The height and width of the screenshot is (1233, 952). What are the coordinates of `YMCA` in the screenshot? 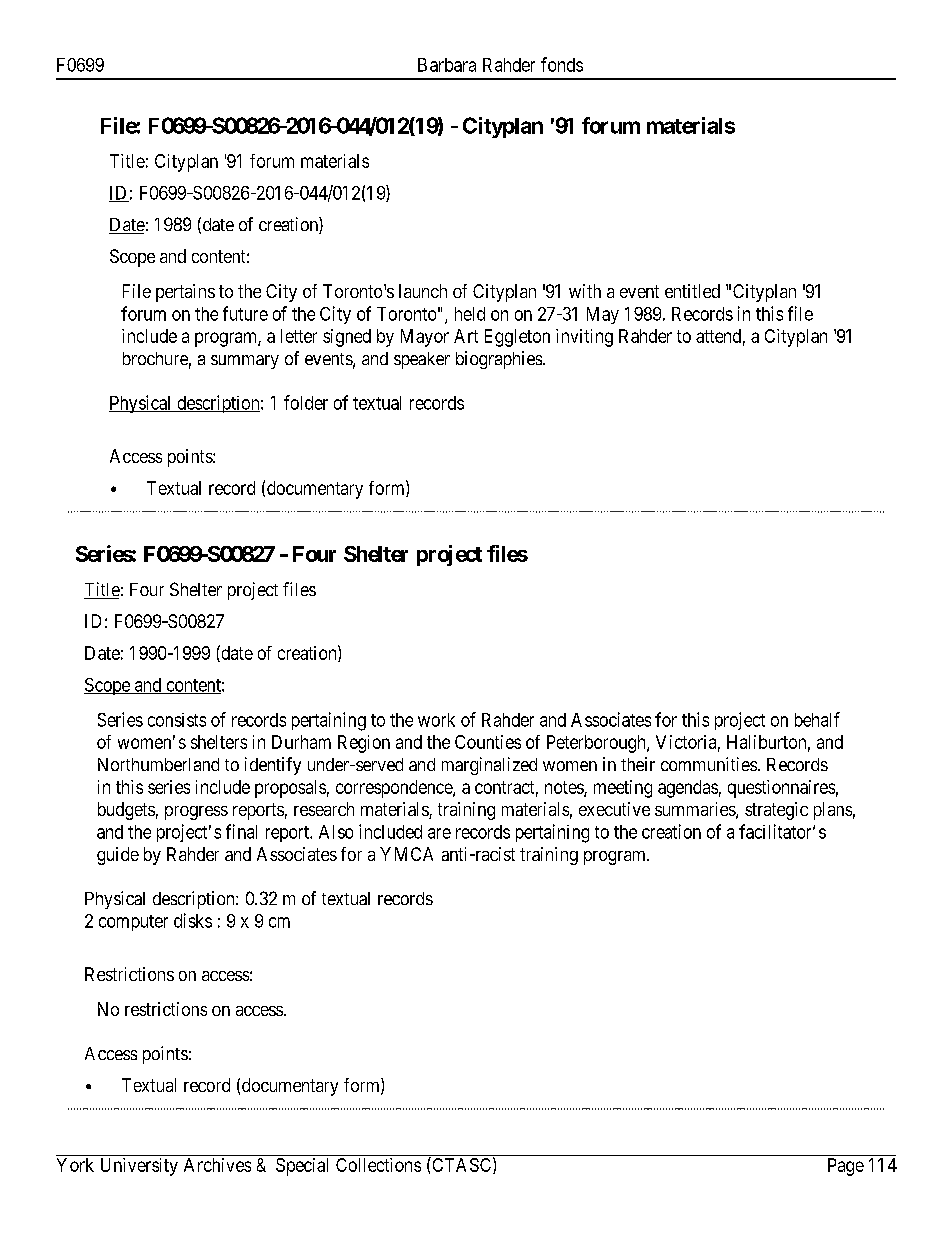 It's located at (406, 854).
